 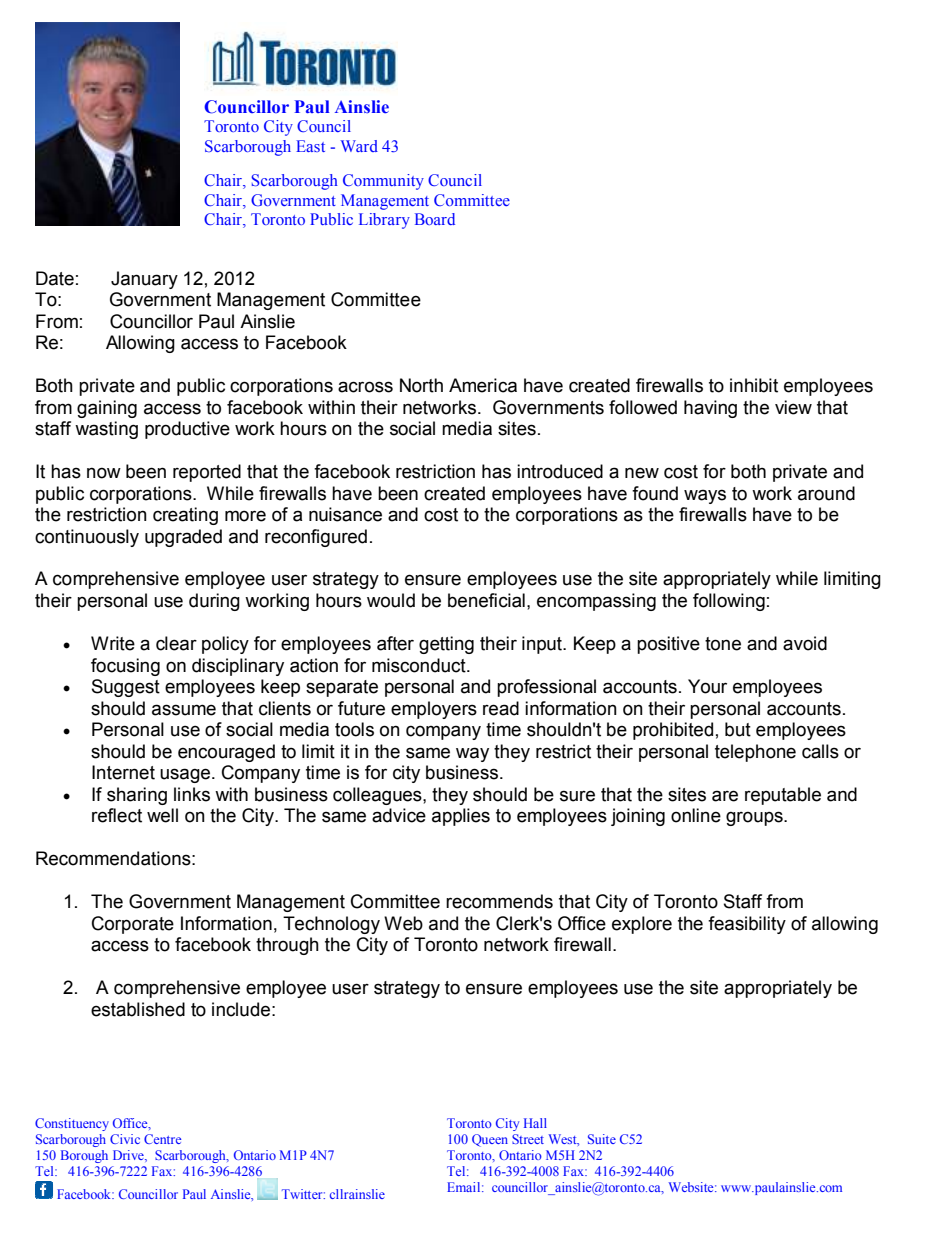 I want to click on tone, so click(x=723, y=644).
